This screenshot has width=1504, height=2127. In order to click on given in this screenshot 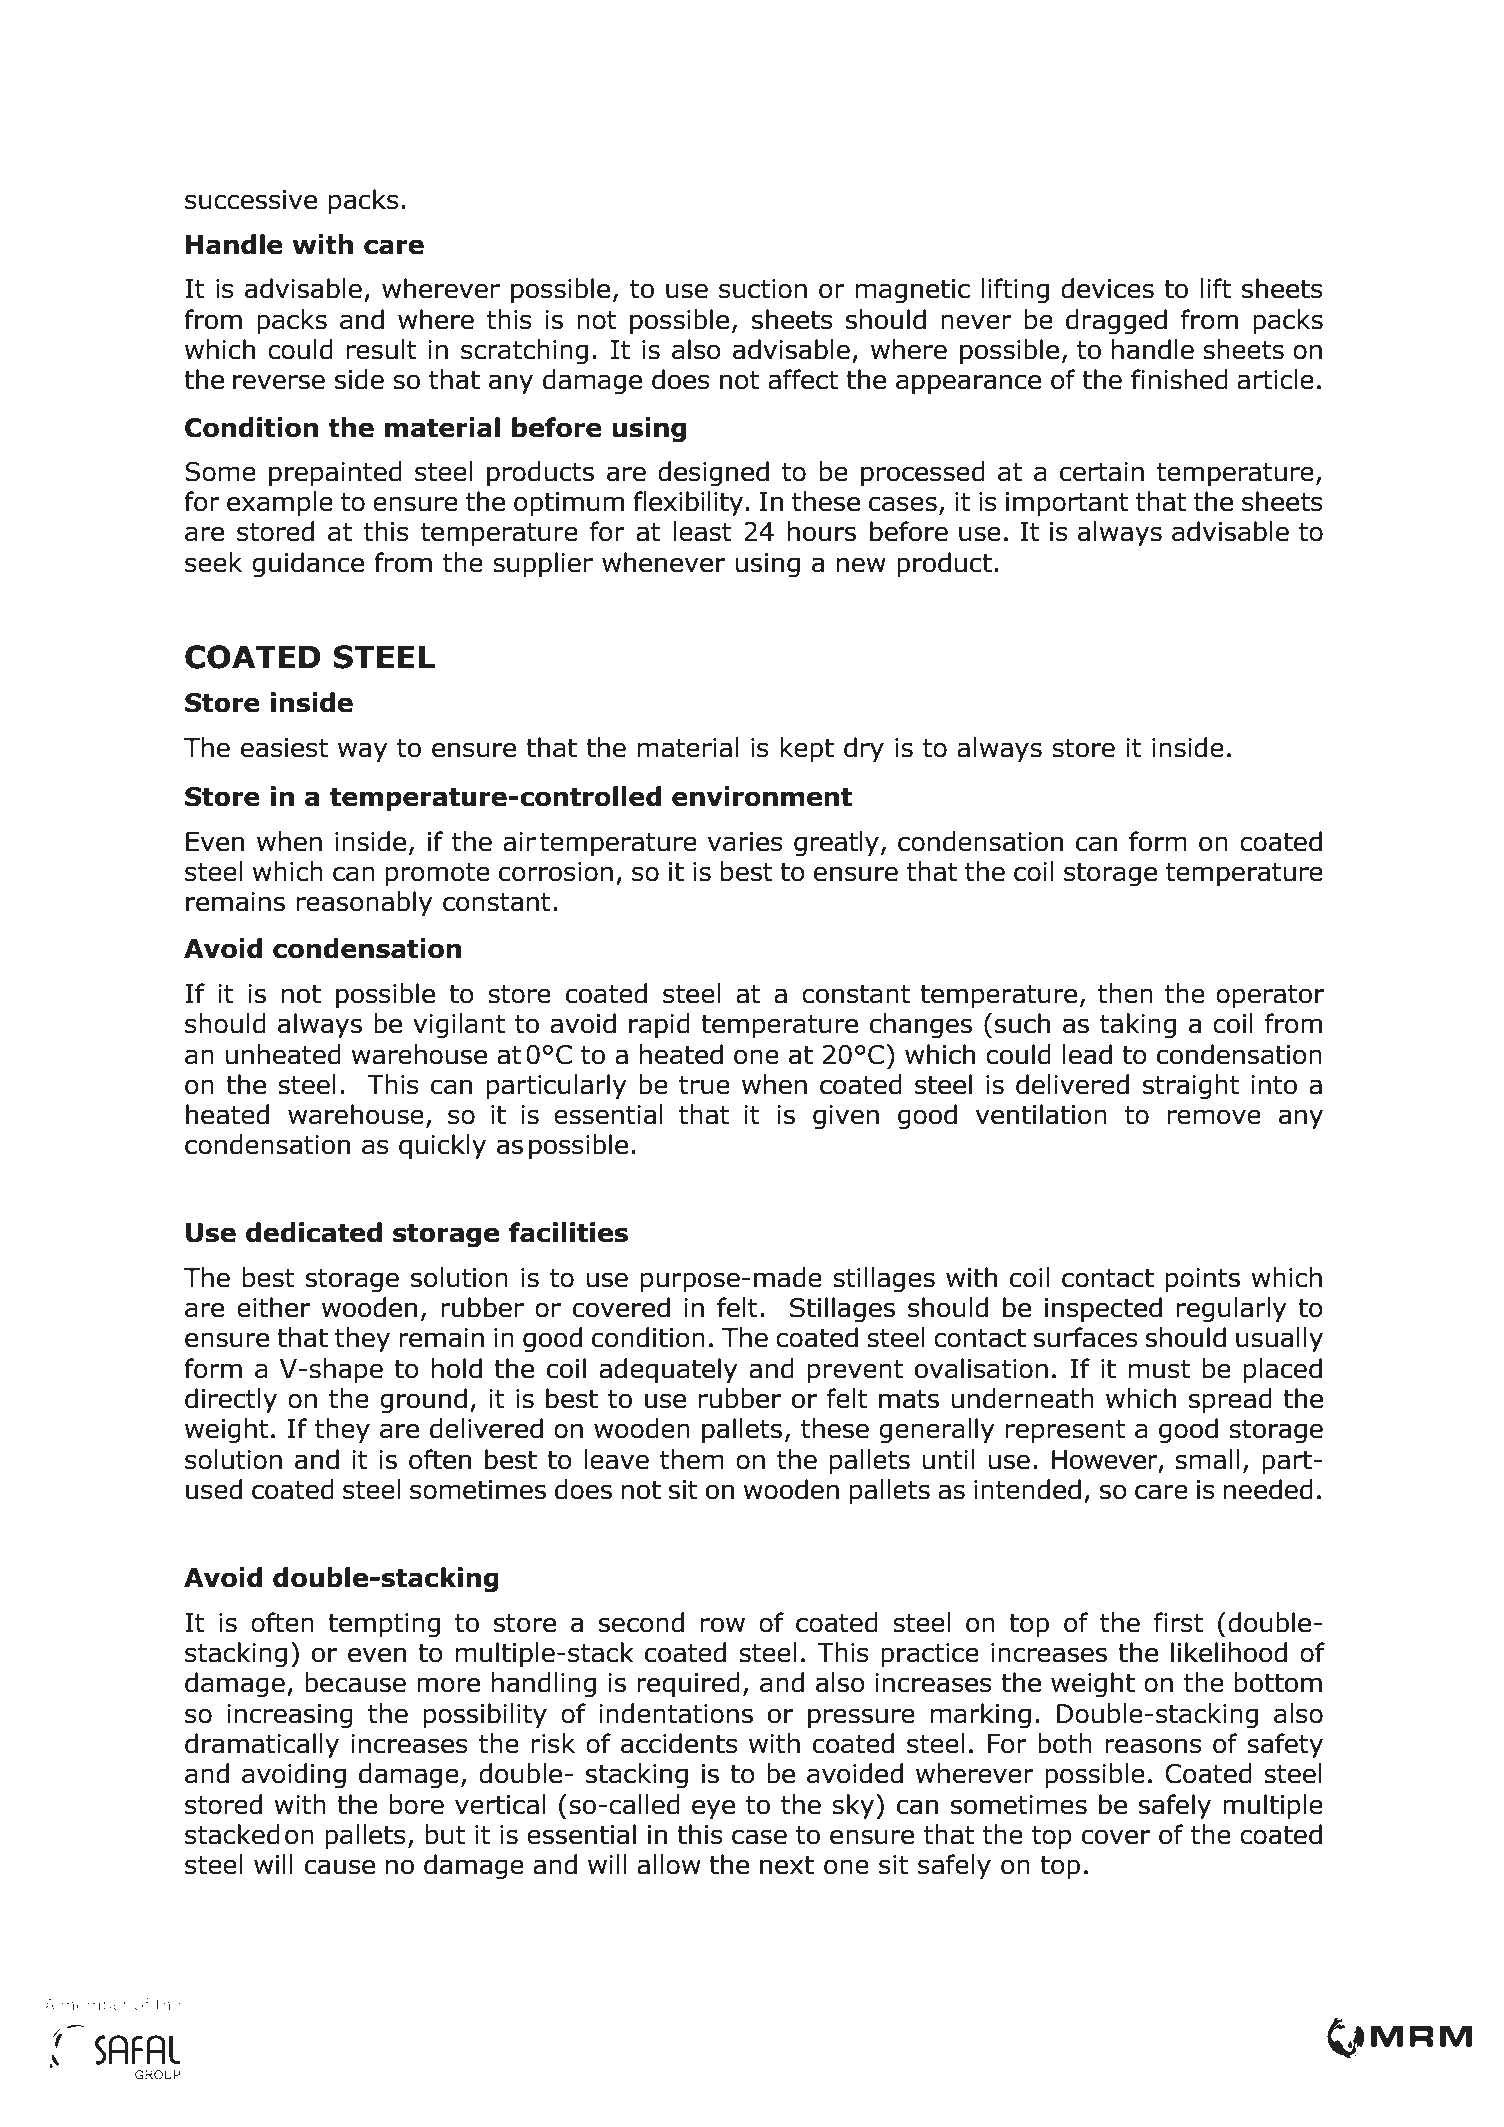, I will do `click(846, 1117)`.
